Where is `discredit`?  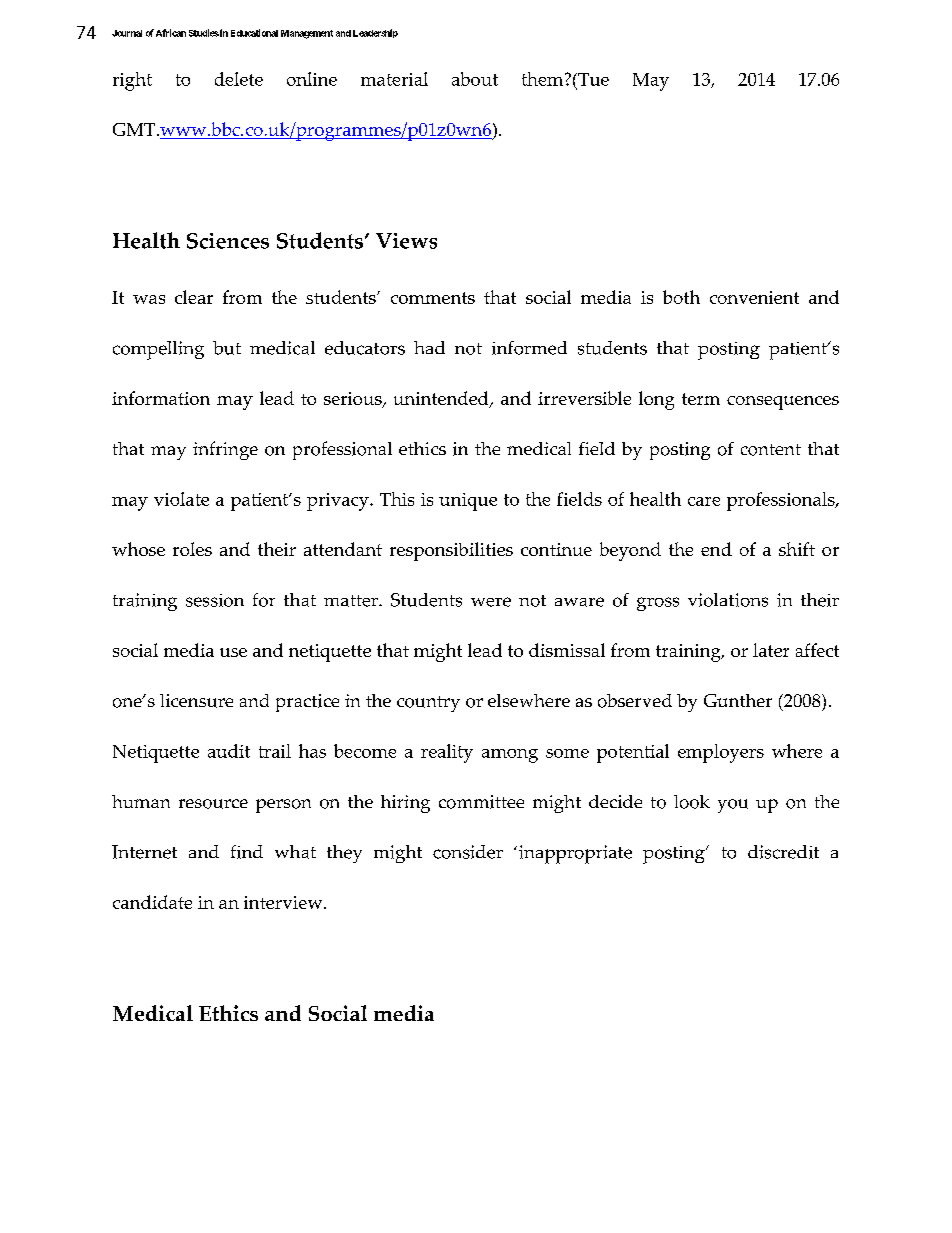 discredit is located at coordinates (783, 852).
